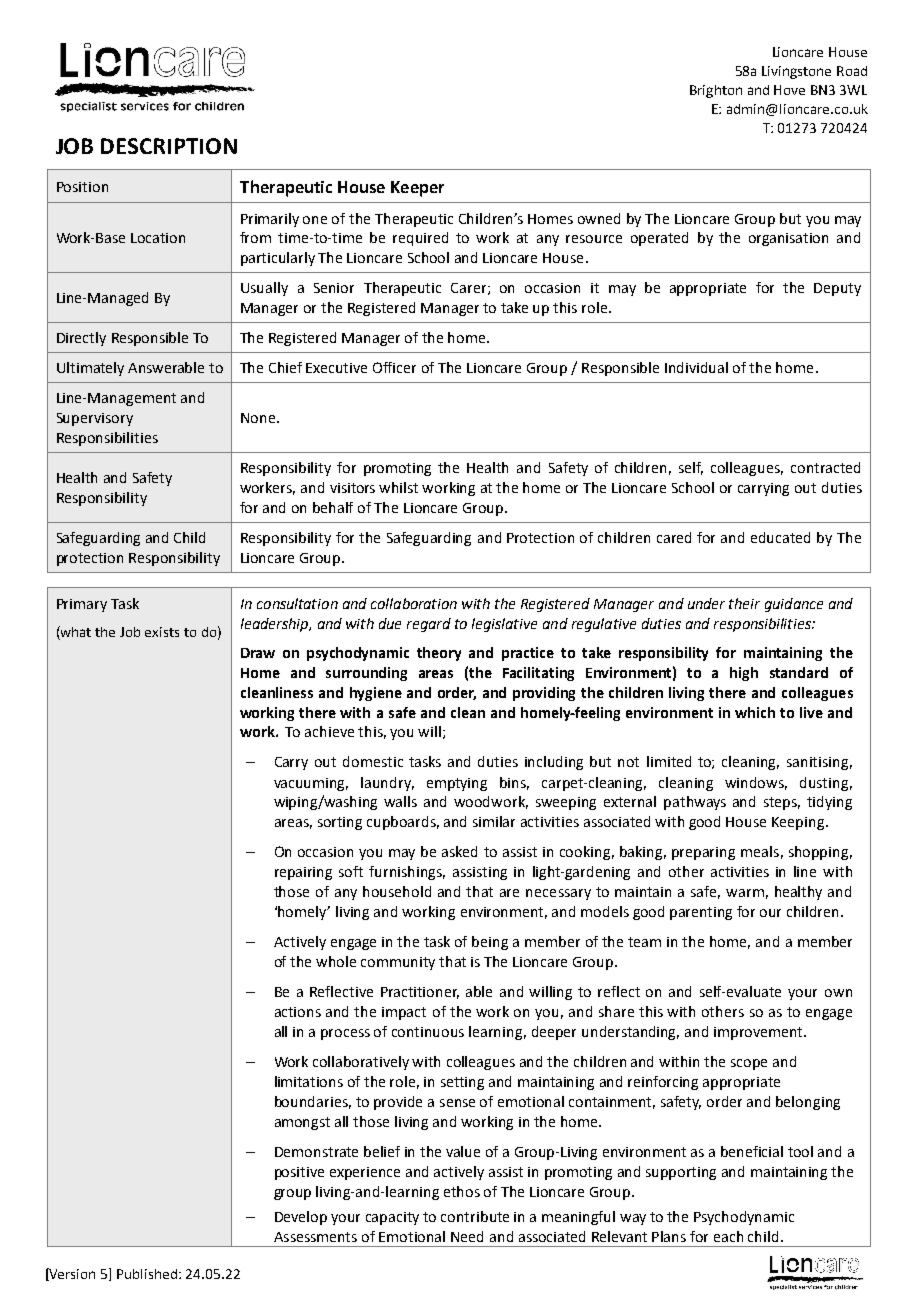 The width and height of the image is (924, 1308). Describe the element at coordinates (169, 146) in the image. I see `DESCRIPTION` at that location.
